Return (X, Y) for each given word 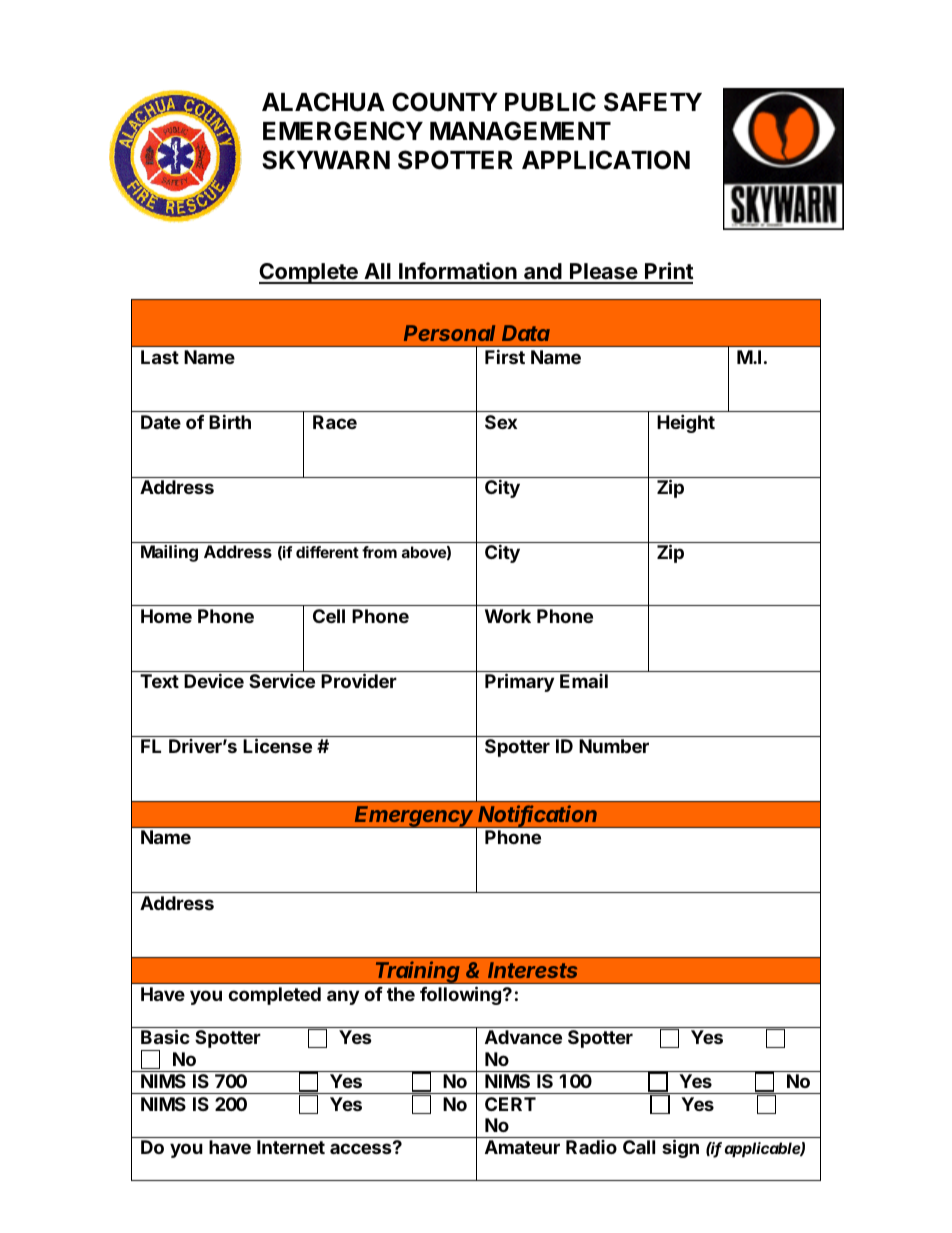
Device (214, 680)
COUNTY (445, 102)
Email (584, 681)
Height (686, 423)
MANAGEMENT (520, 131)
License (277, 745)
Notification (537, 815)
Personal (449, 333)
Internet (291, 1147)
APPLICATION (606, 160)
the (401, 994)
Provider (359, 680)
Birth (230, 421)
